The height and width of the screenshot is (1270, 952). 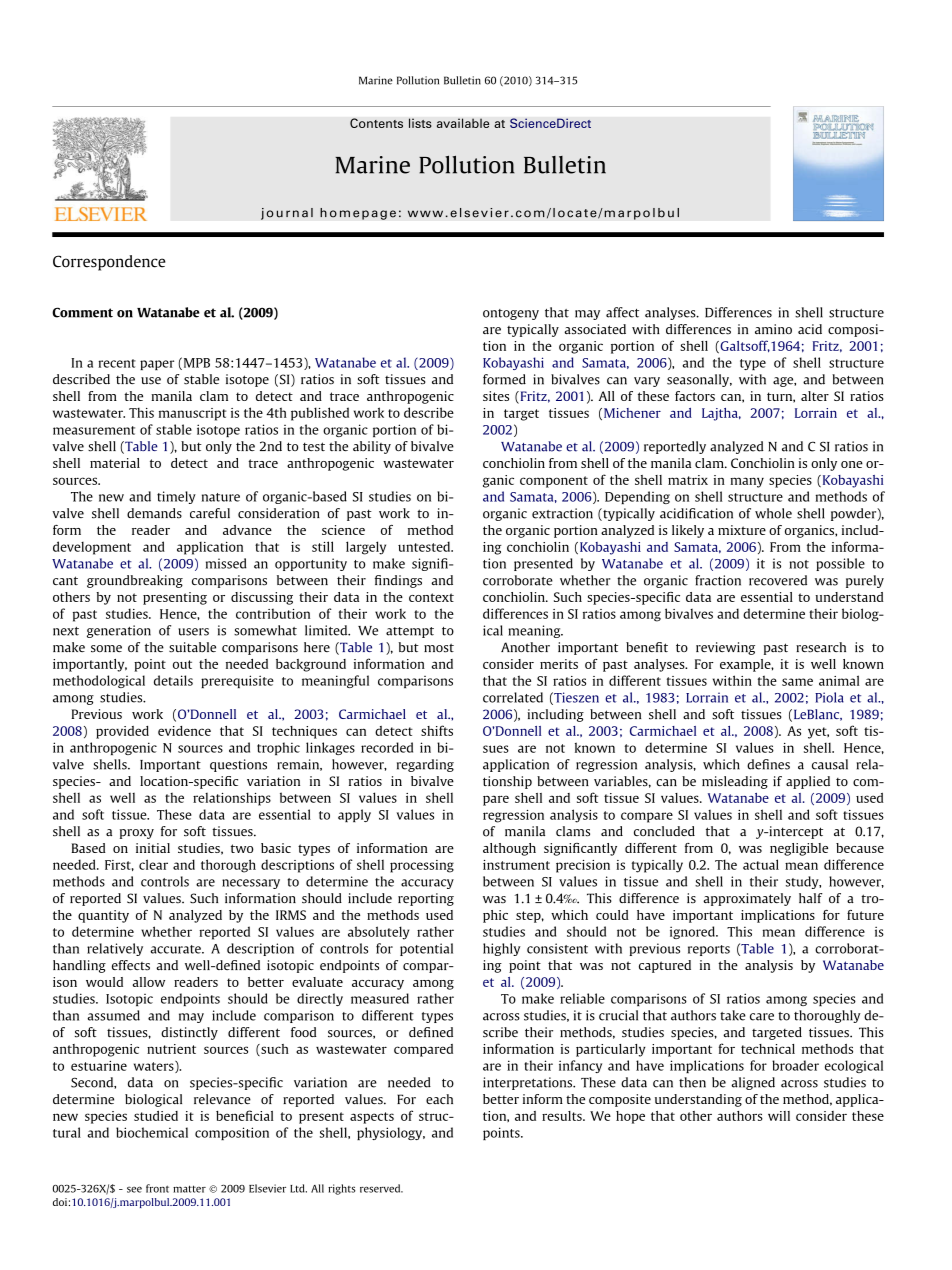 What do you see at coordinates (287, 214) in the screenshot?
I see `journal` at bounding box center [287, 214].
